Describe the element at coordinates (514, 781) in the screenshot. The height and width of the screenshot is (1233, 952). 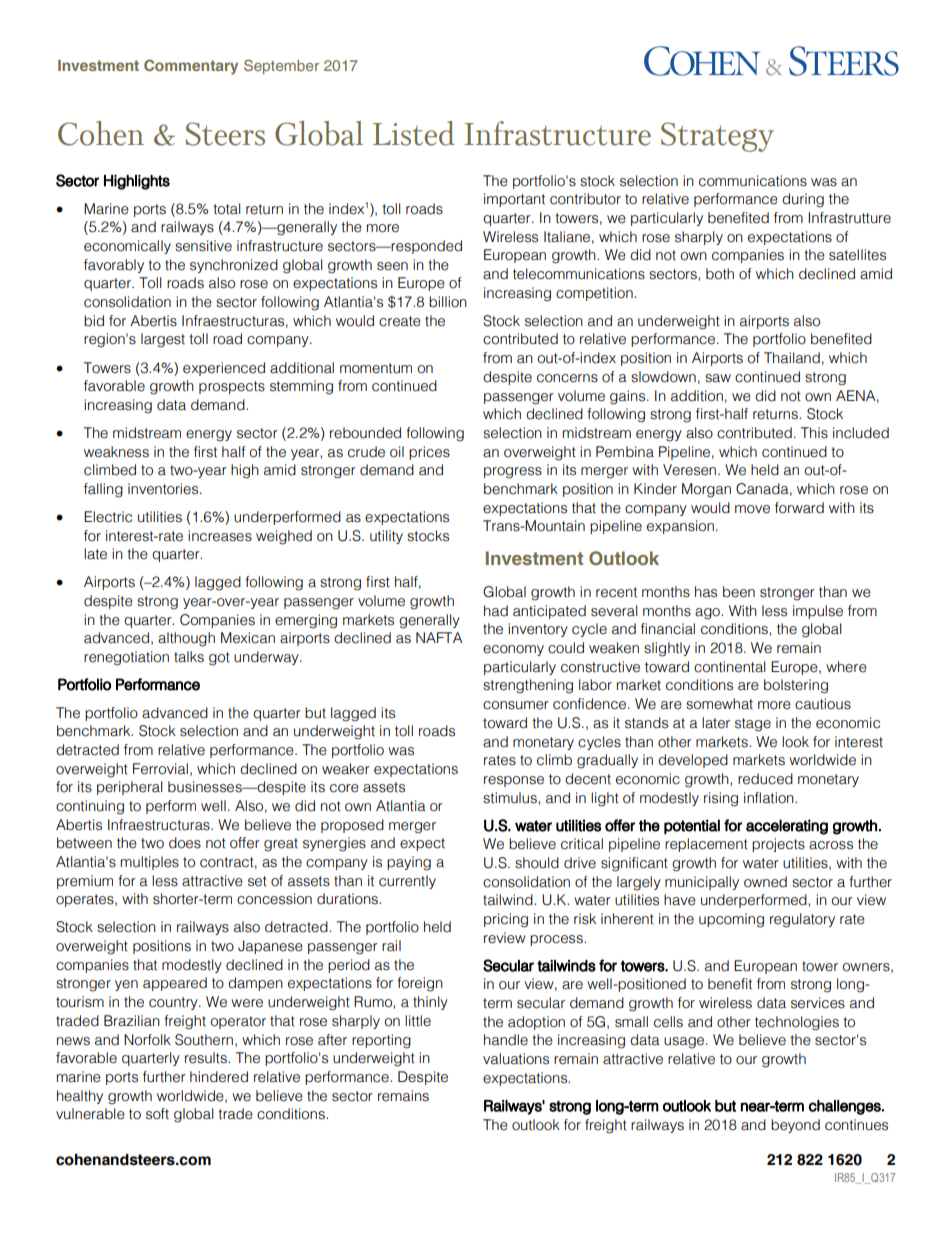
I see `response` at that location.
